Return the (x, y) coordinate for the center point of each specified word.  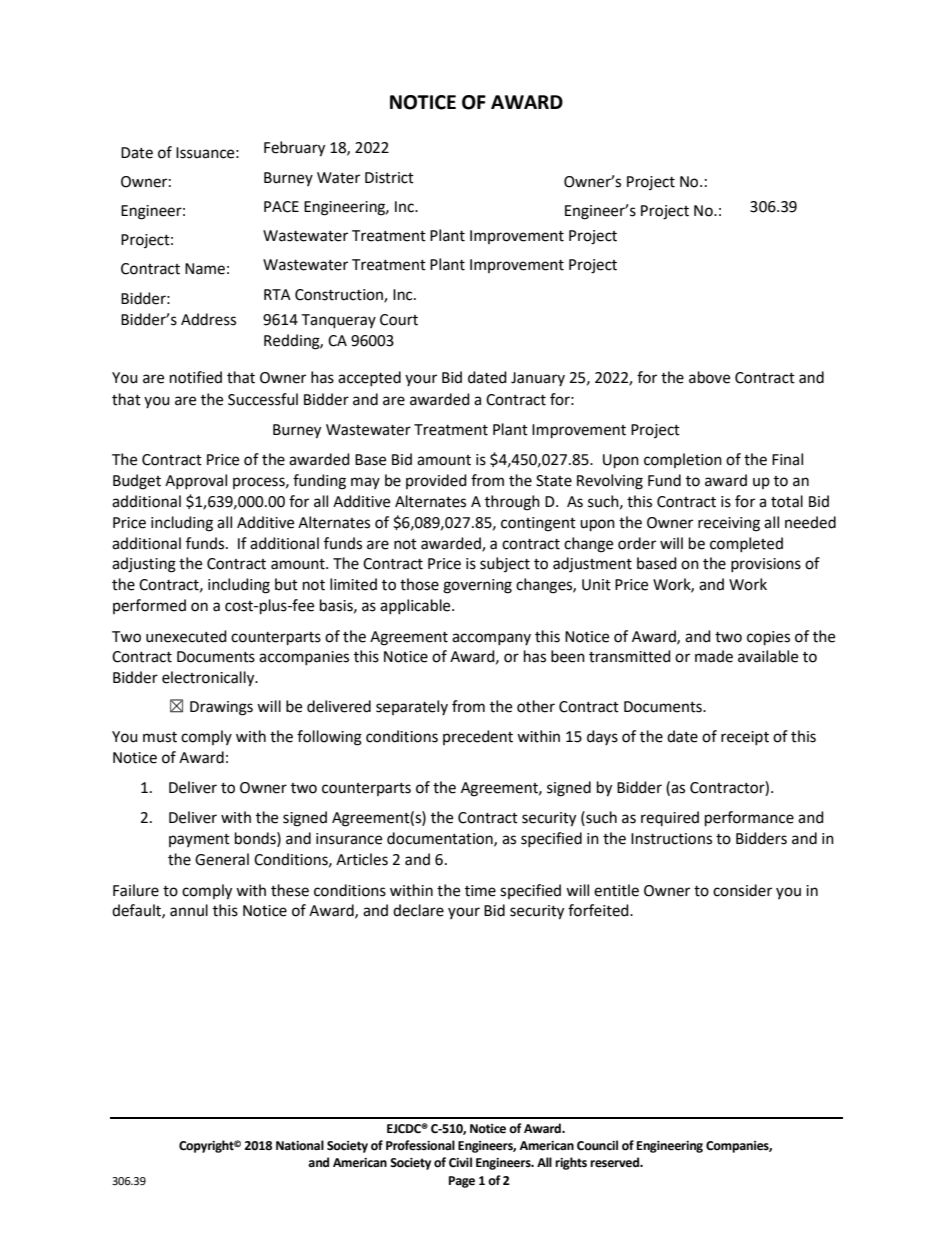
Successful (263, 399)
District (389, 178)
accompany (491, 639)
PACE (281, 207)
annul (189, 910)
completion (683, 460)
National (300, 1145)
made (714, 656)
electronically (209, 679)
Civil (460, 1162)
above (709, 377)
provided (436, 481)
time (480, 891)
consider (742, 890)
